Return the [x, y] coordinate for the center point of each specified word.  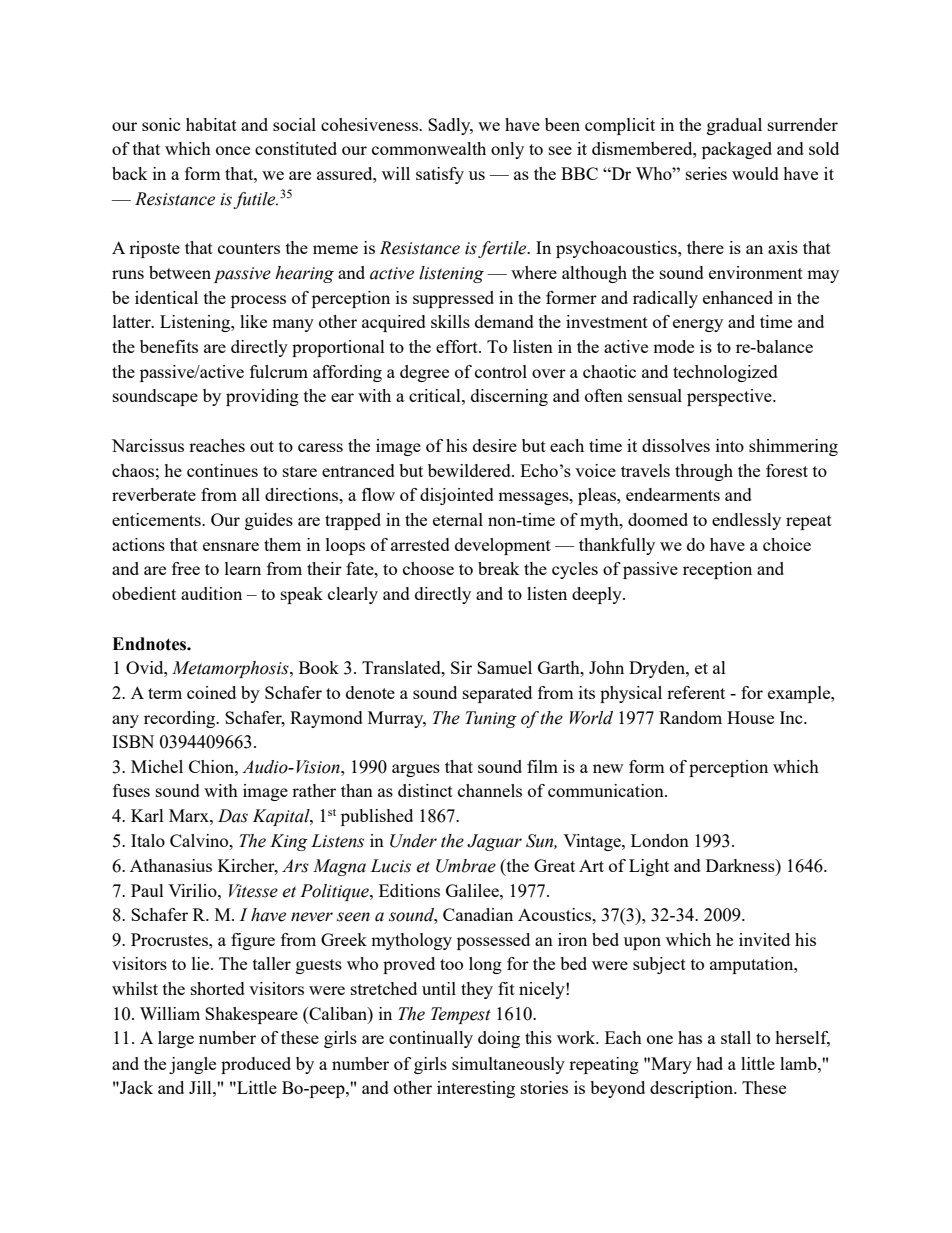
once [233, 150]
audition [211, 593]
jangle [192, 1065]
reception [717, 570]
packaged [737, 150]
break [499, 568]
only [507, 150]
